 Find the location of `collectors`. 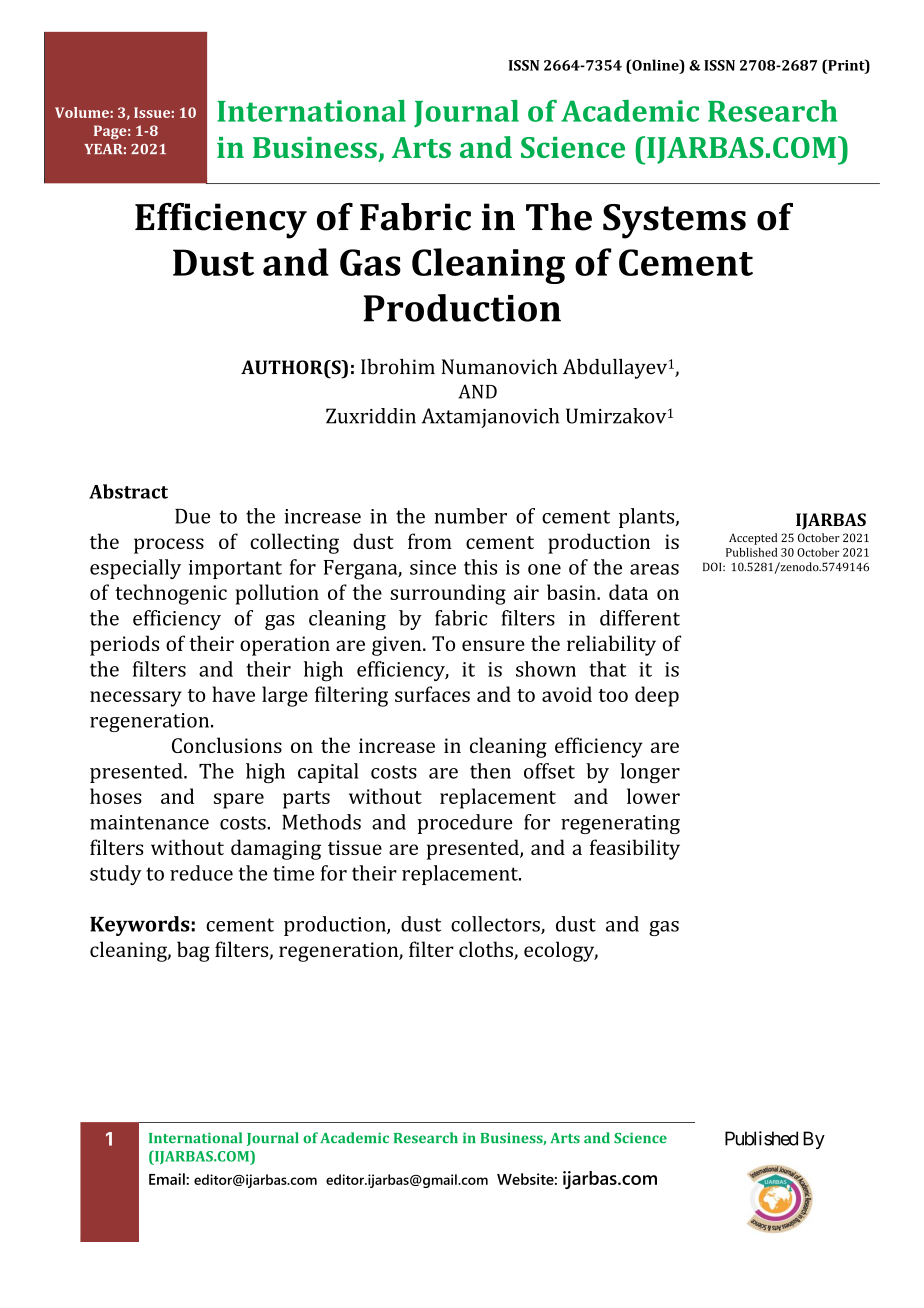

collectors is located at coordinates (496, 925).
